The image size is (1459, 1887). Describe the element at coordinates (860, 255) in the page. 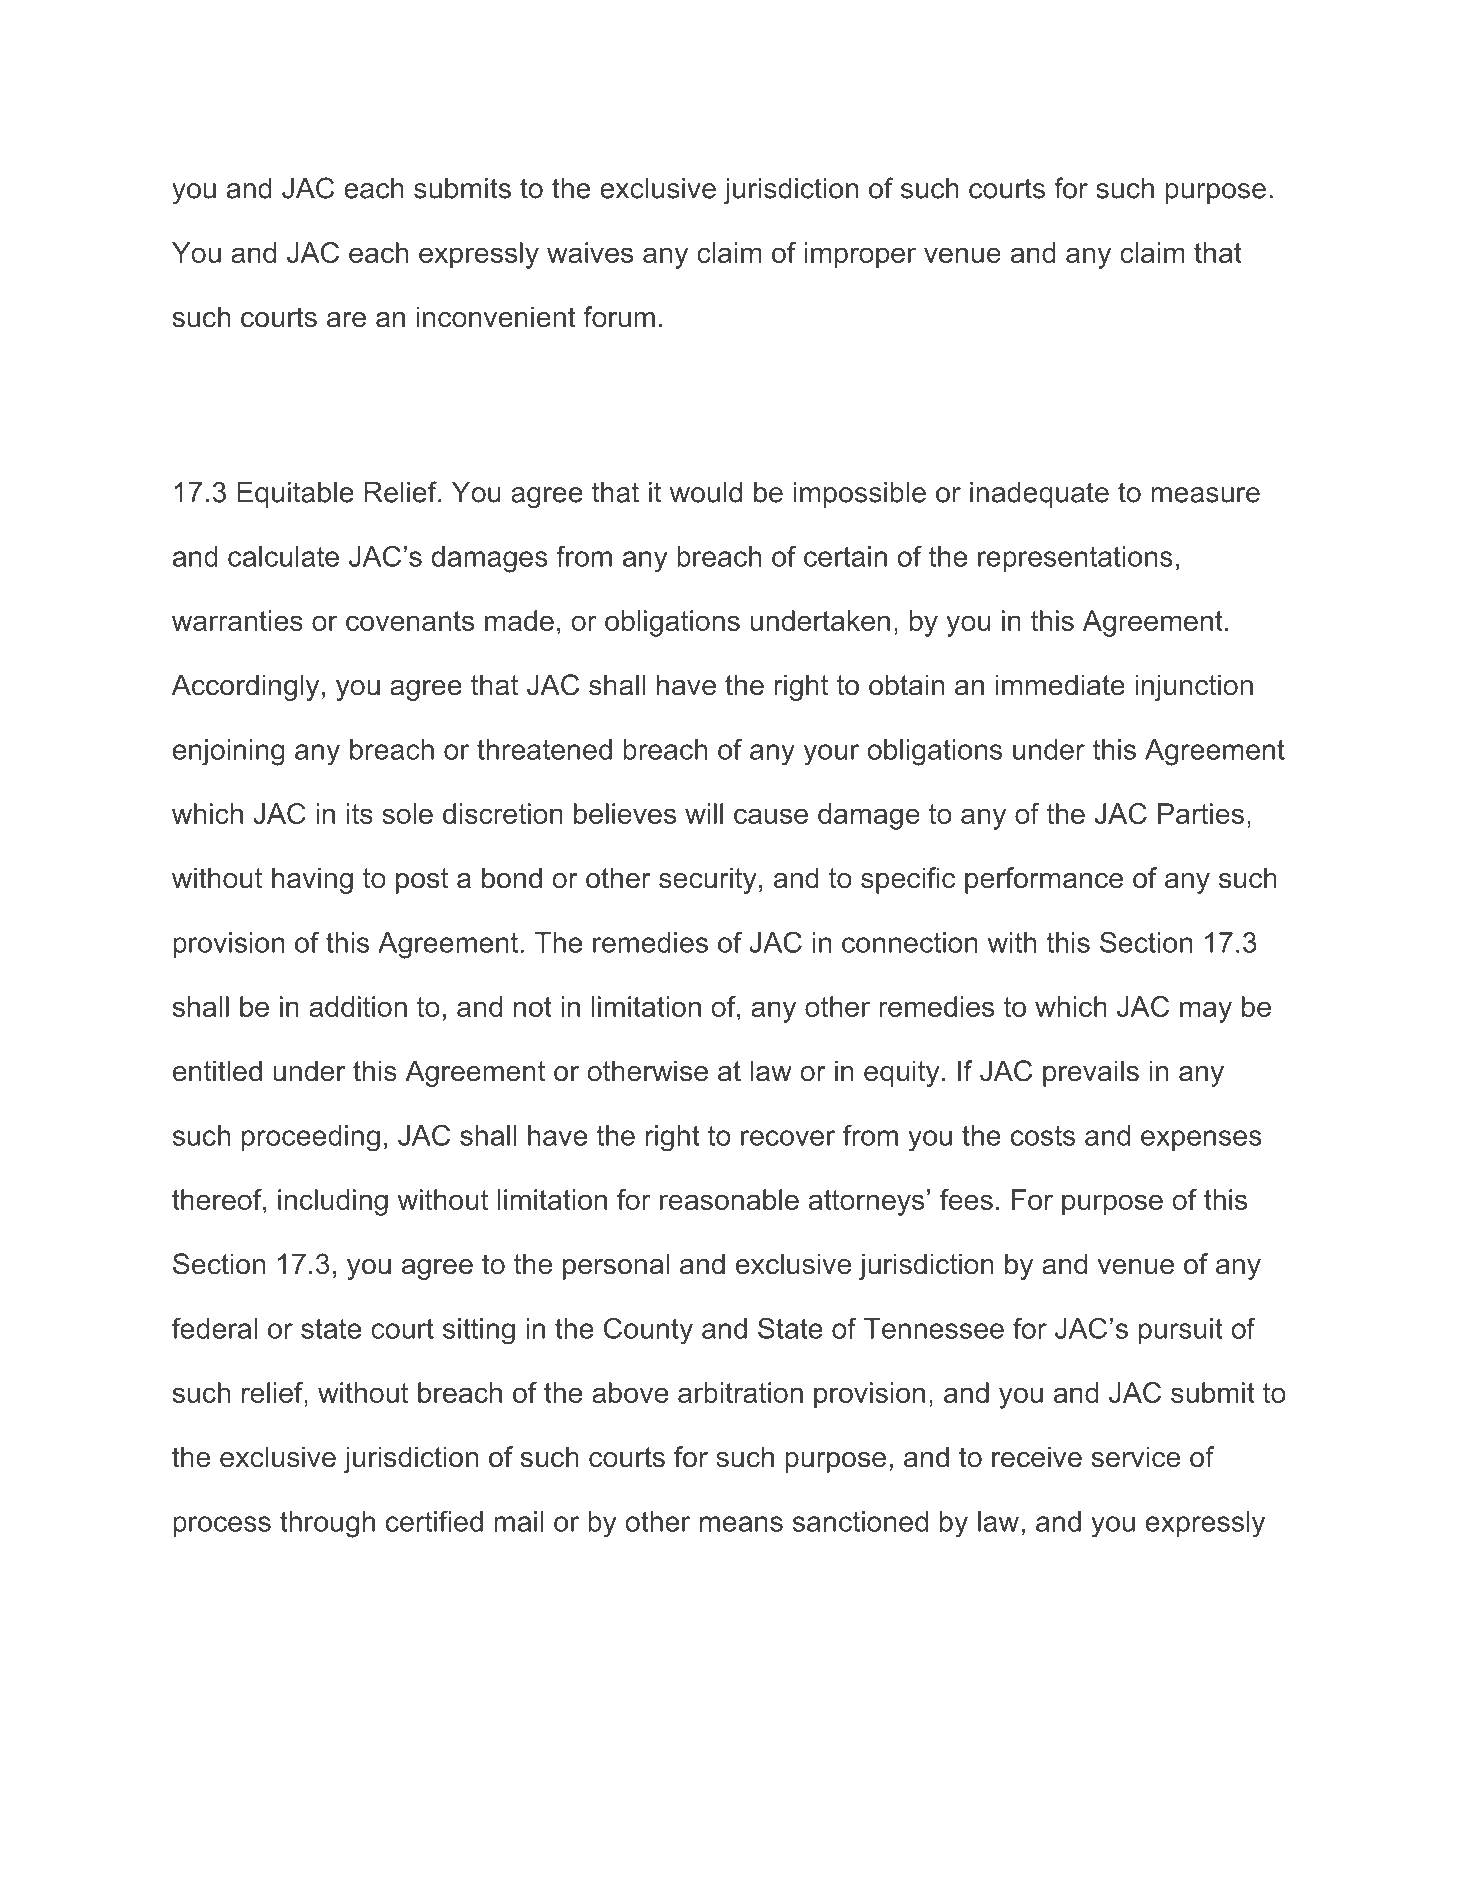

I see `improper` at that location.
